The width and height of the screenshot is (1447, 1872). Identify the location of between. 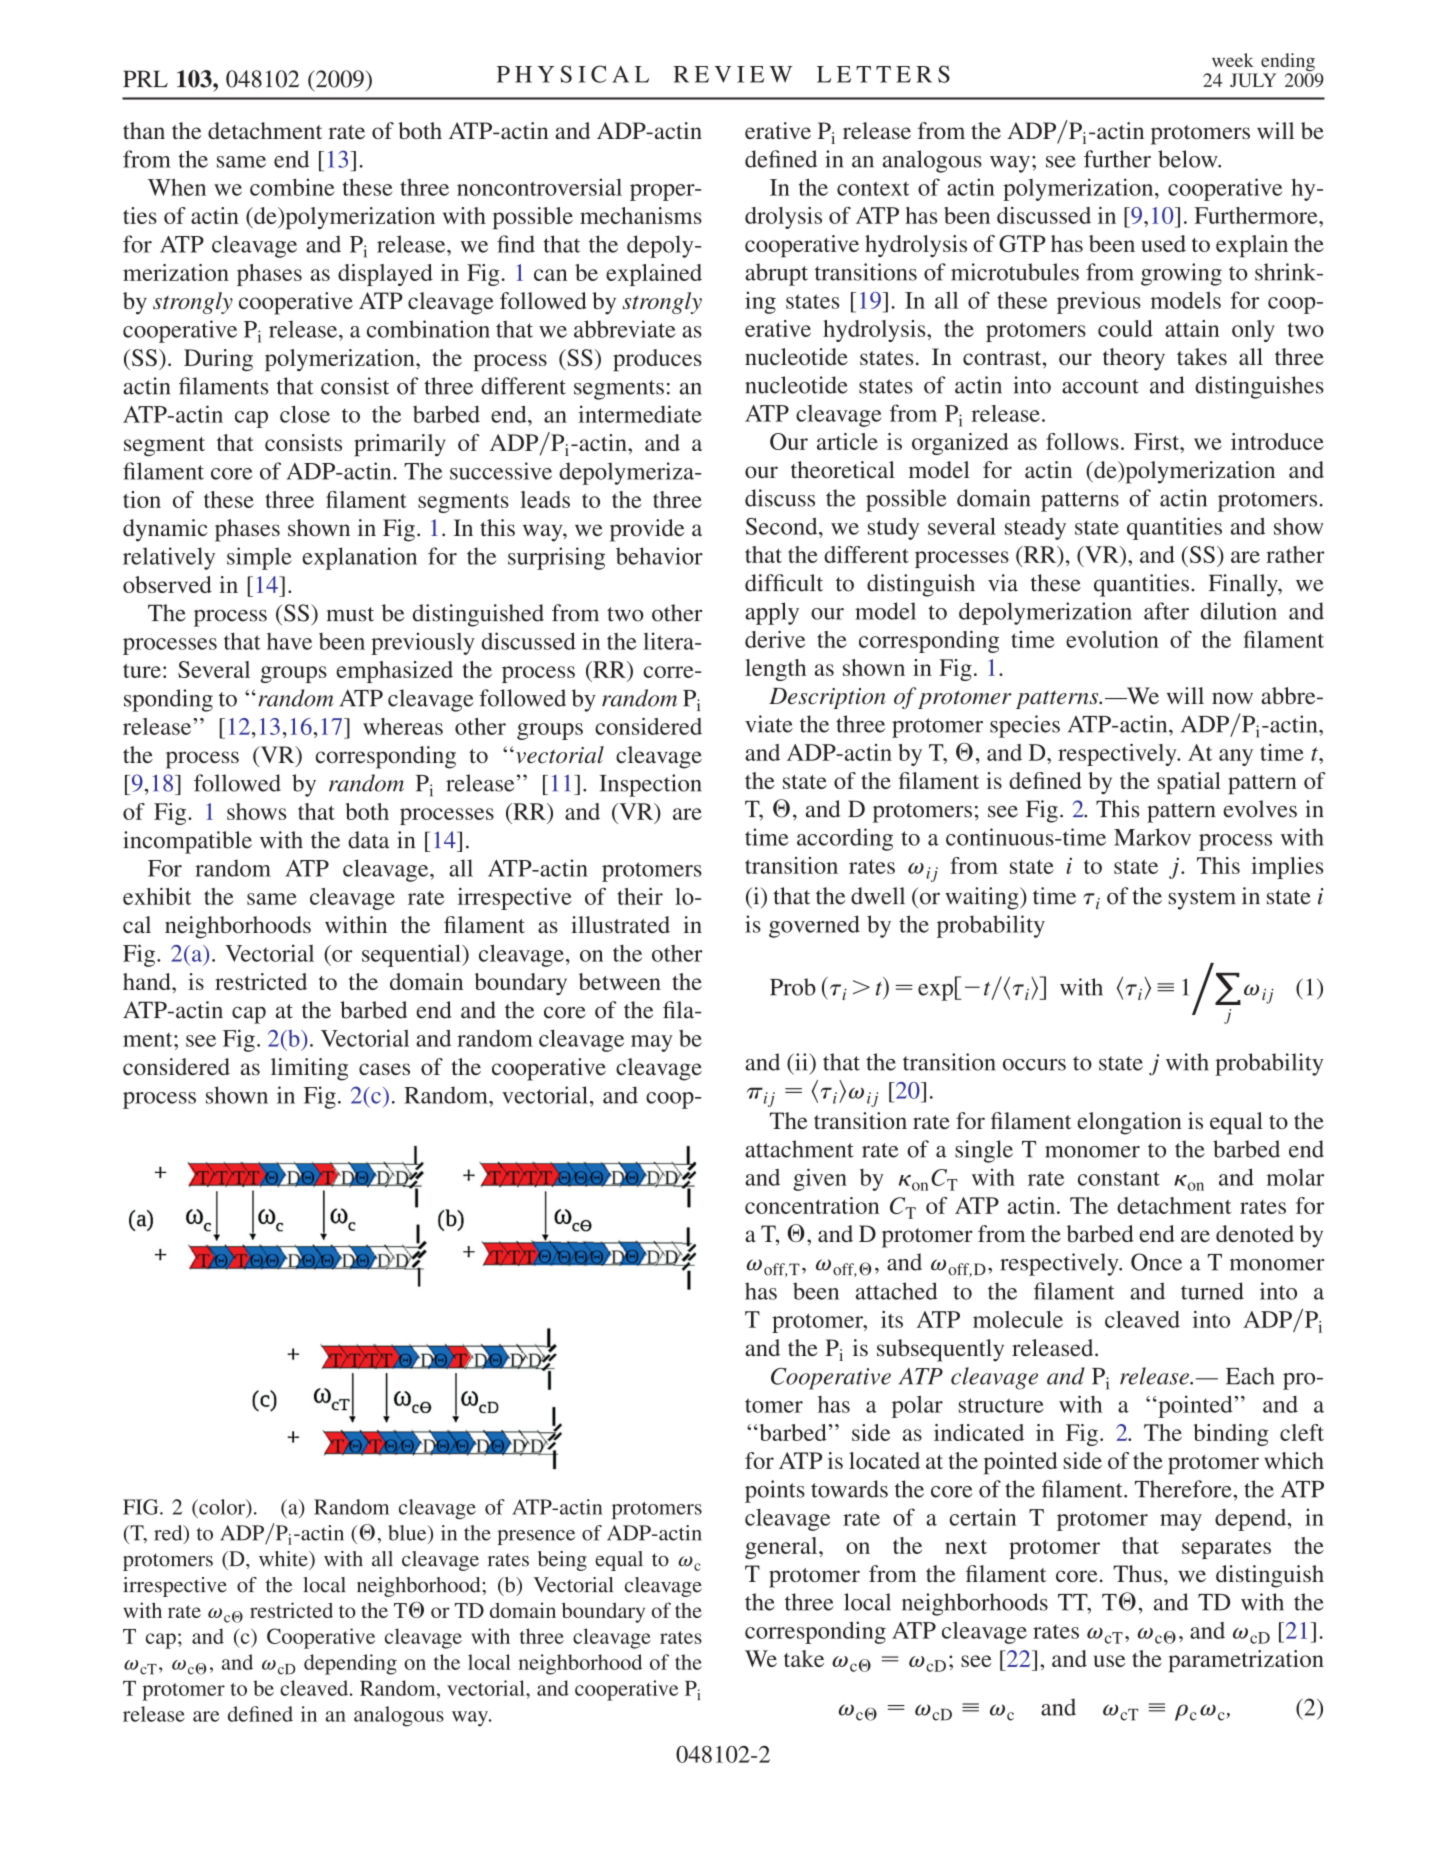
(620, 981).
